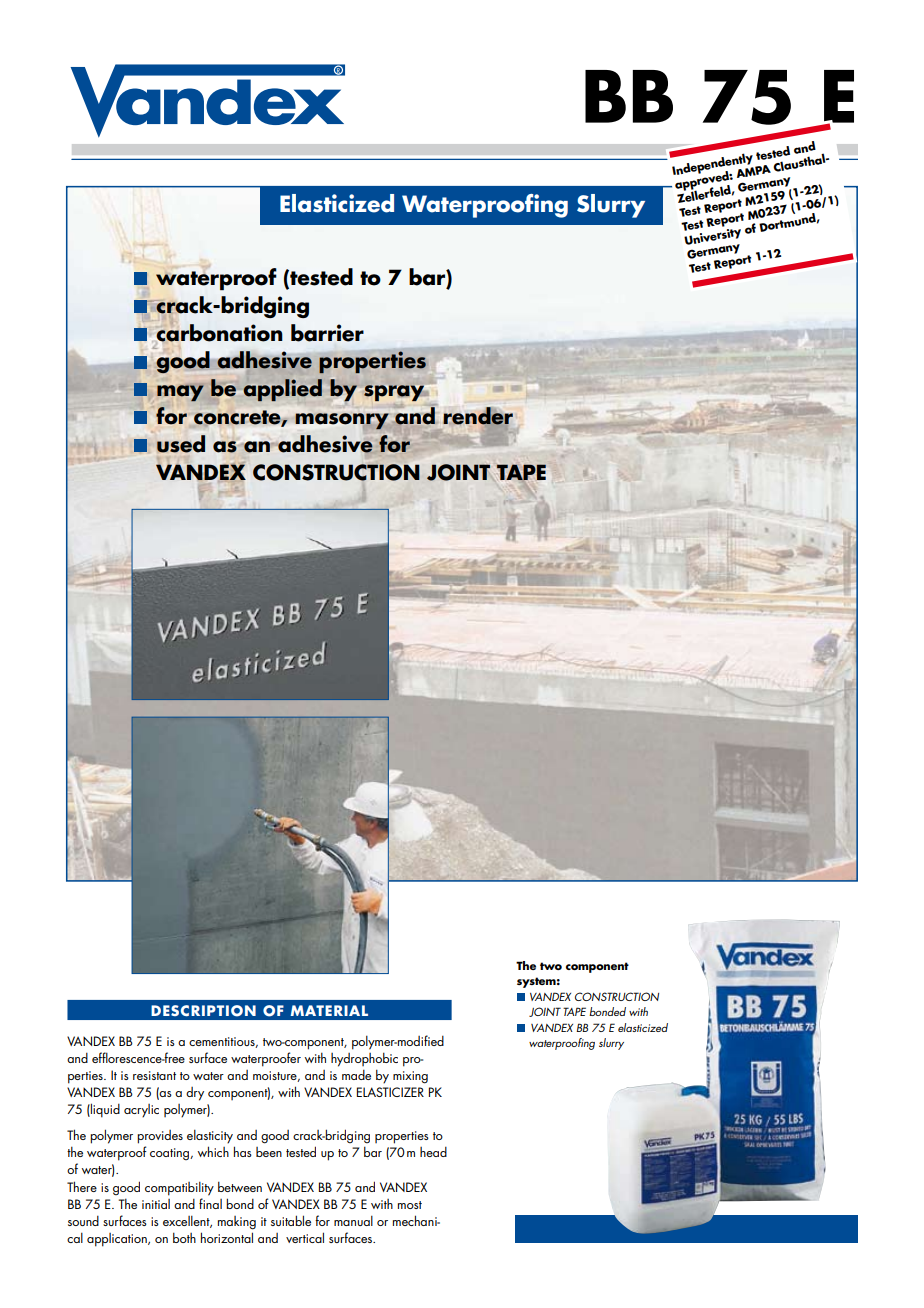 The image size is (924, 1308). What do you see at coordinates (327, 333) in the document?
I see `barrier` at bounding box center [327, 333].
